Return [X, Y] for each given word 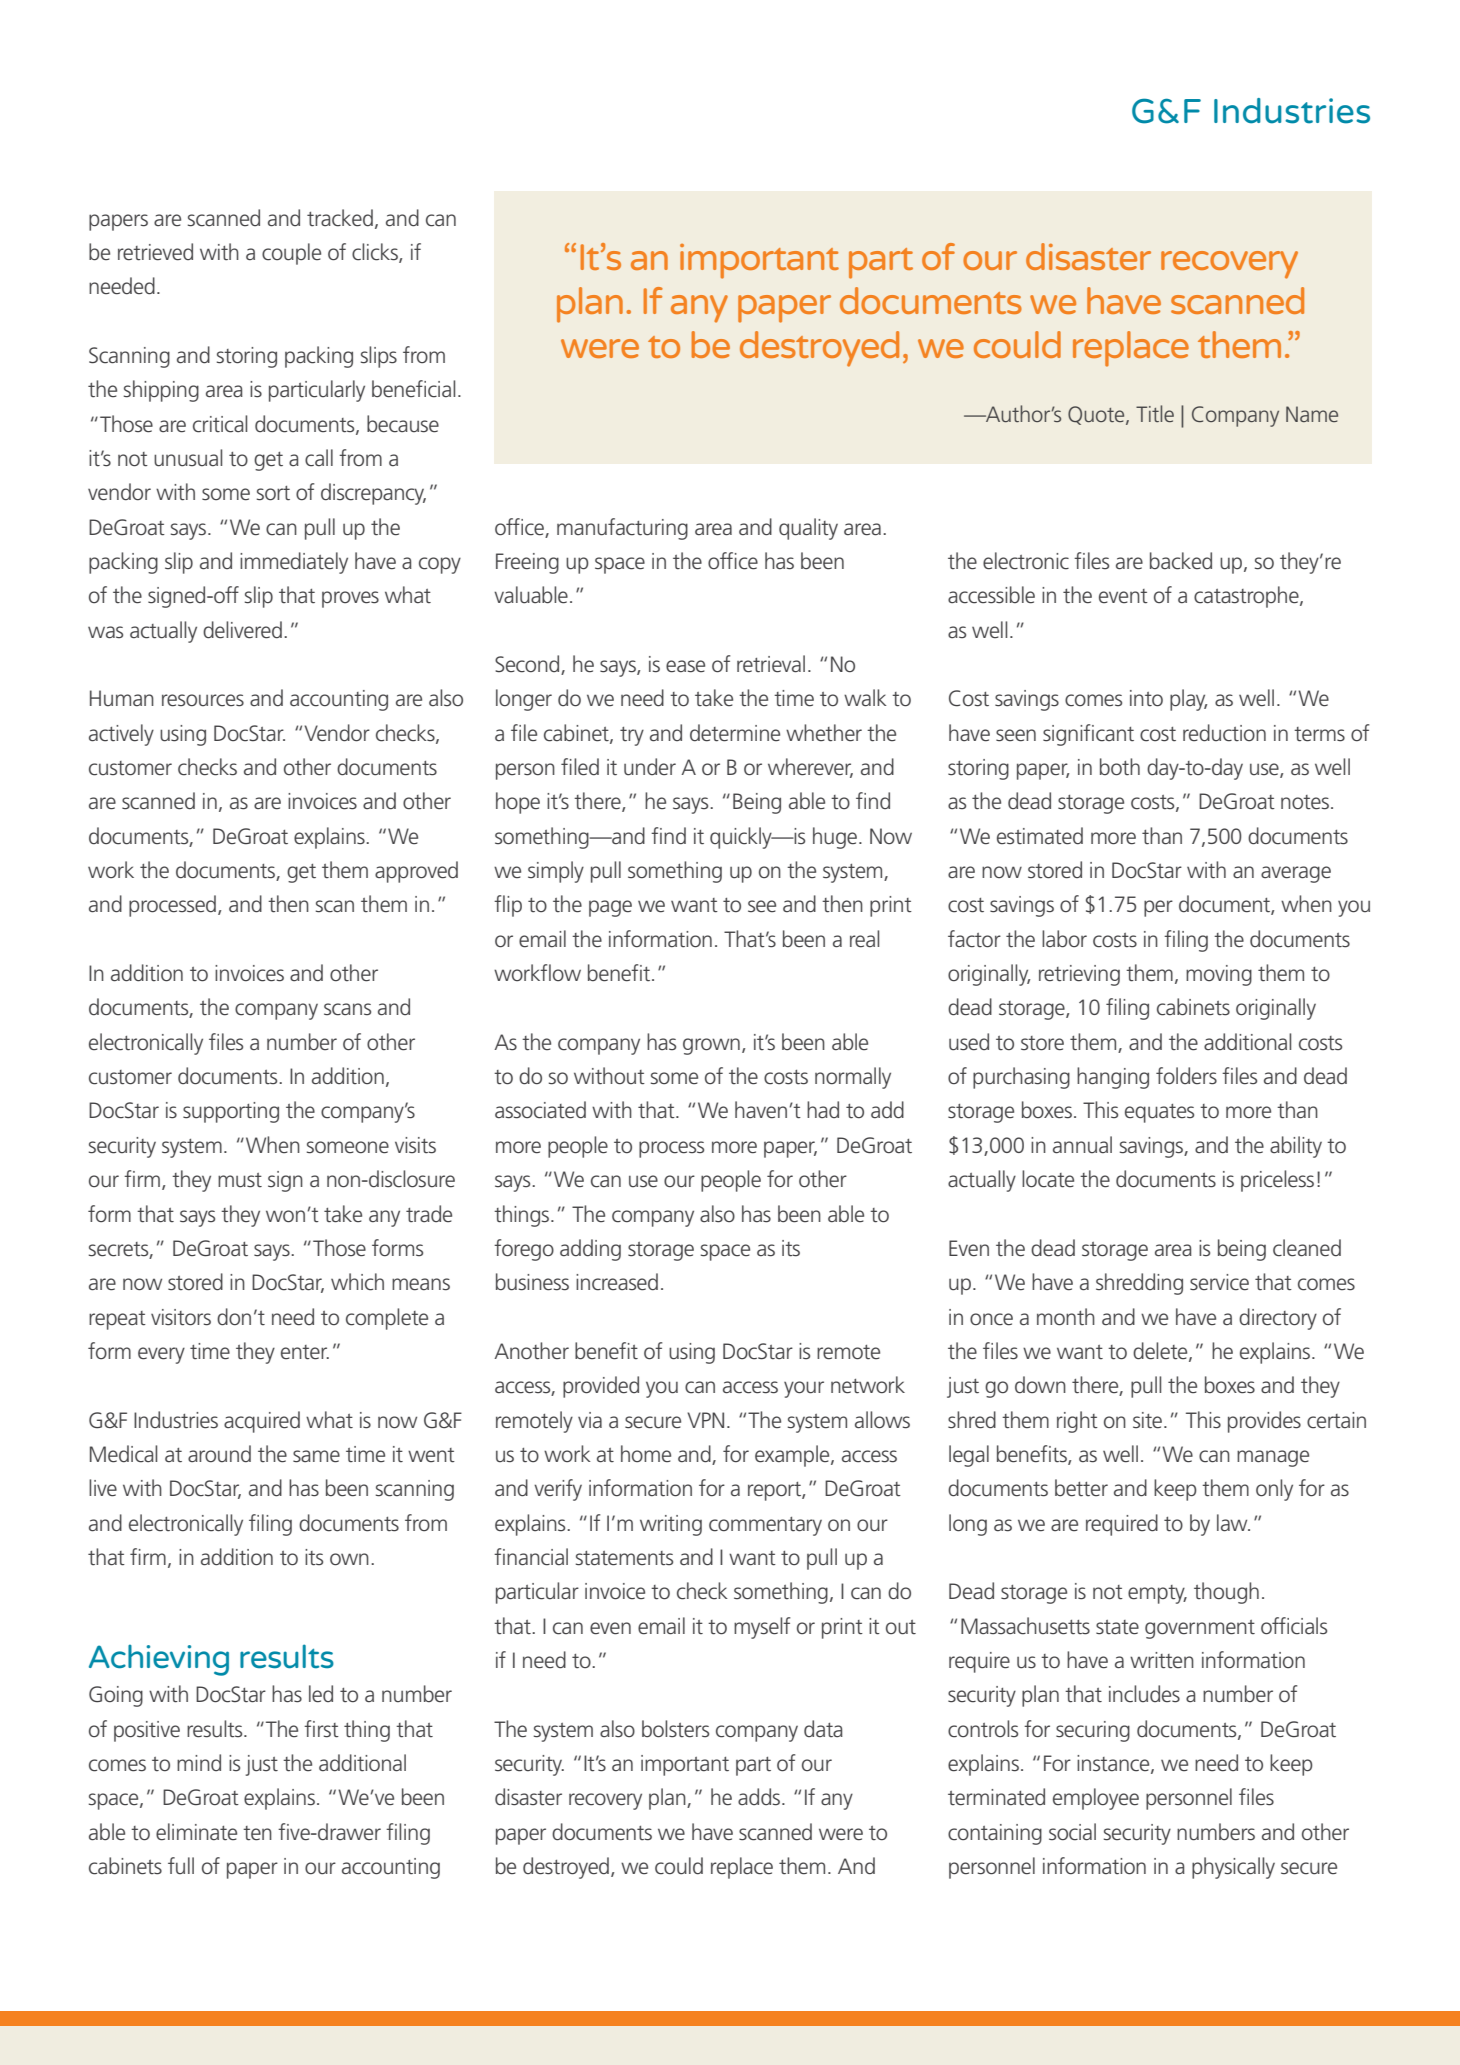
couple [291, 254]
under [650, 767]
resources [203, 700]
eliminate [196, 1832]
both [1120, 767]
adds [760, 1797]
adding [590, 1250]
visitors [181, 1317]
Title [1155, 413]
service [1219, 1282]
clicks [376, 253]
